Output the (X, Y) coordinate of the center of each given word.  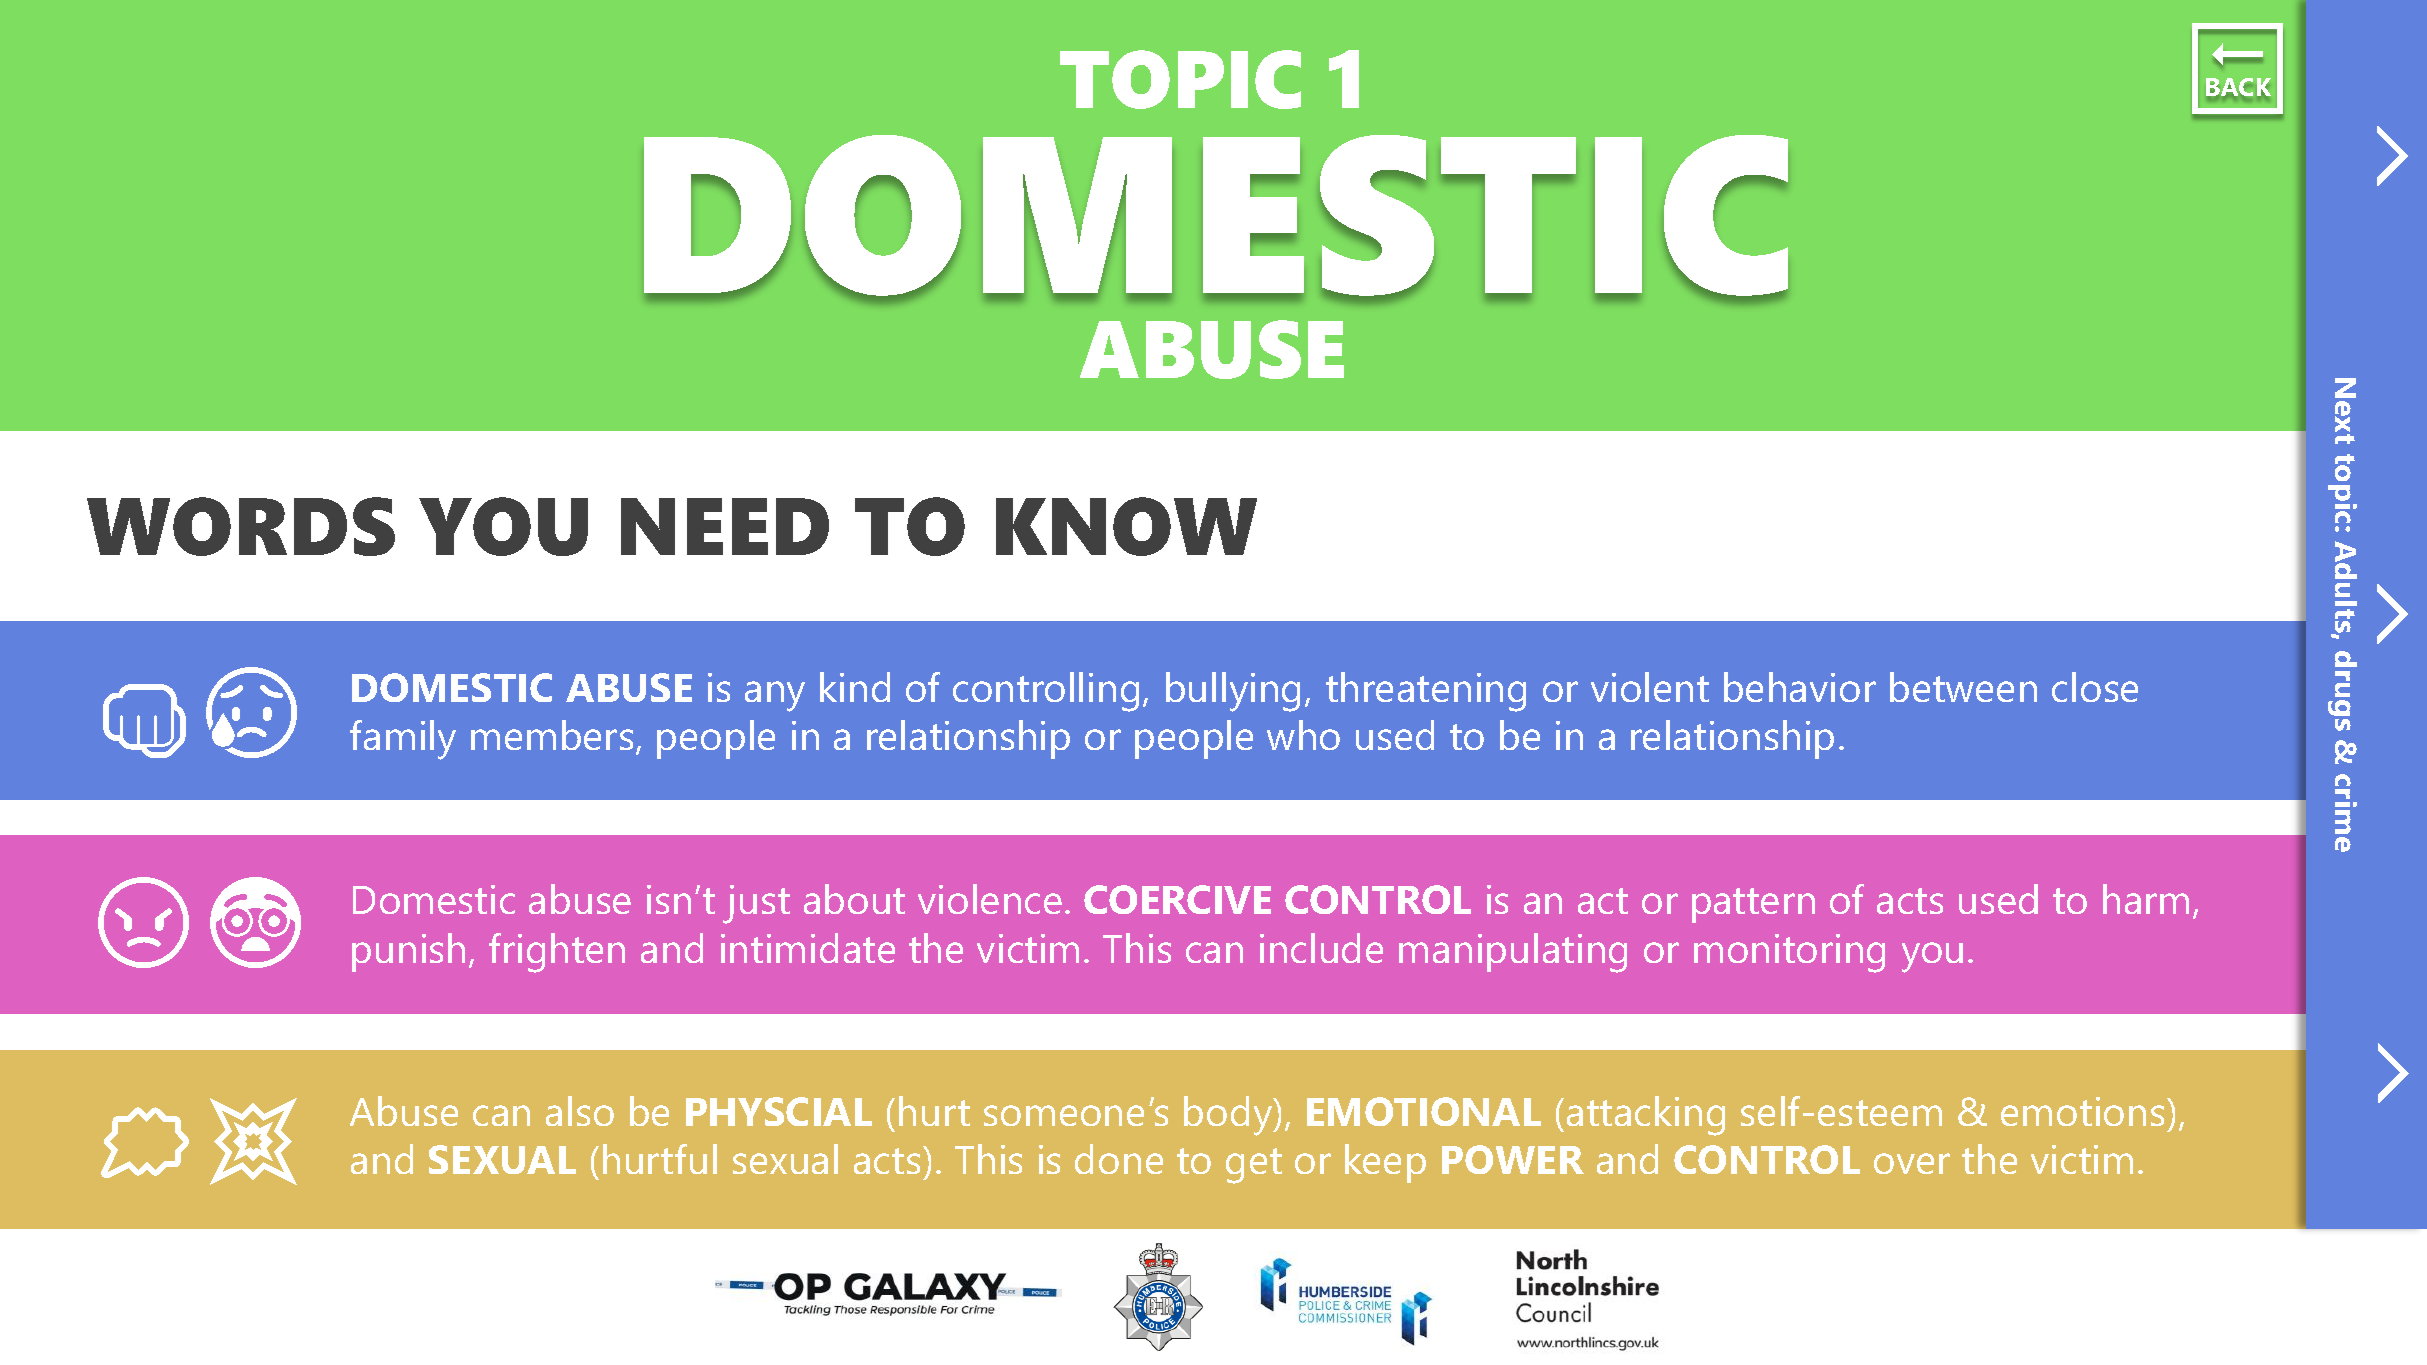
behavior (1800, 687)
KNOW (1126, 526)
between (1963, 687)
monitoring (1789, 953)
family (403, 740)
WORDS (241, 526)
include (1321, 948)
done (1119, 1159)
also (580, 1111)
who (1303, 735)
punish (408, 952)
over (1912, 1163)
